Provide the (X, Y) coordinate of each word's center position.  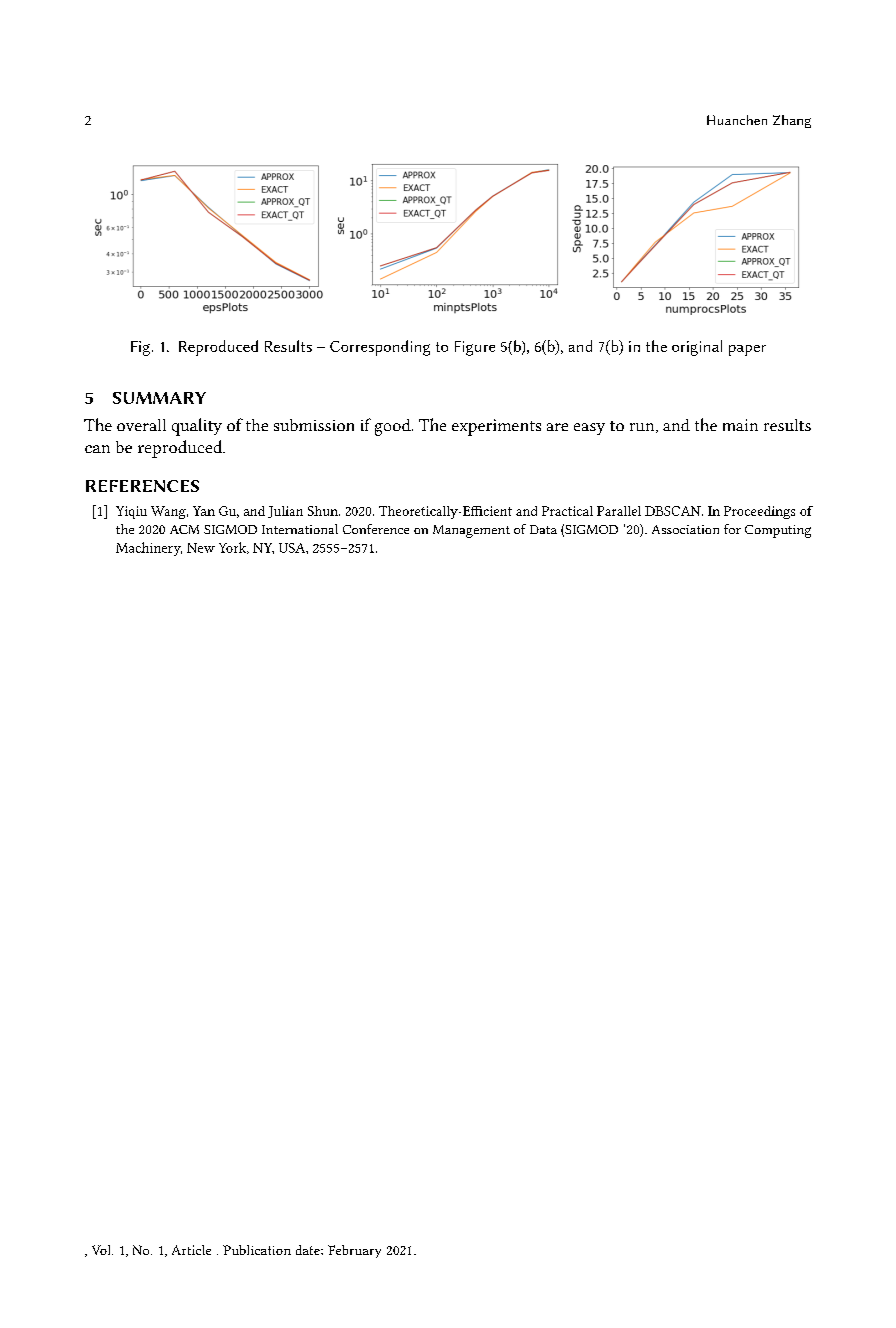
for (732, 529)
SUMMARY (159, 398)
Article (191, 1250)
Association (685, 529)
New (201, 548)
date (309, 1250)
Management (471, 531)
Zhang (792, 121)
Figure (475, 348)
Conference (376, 529)
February (354, 1251)
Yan (204, 511)
